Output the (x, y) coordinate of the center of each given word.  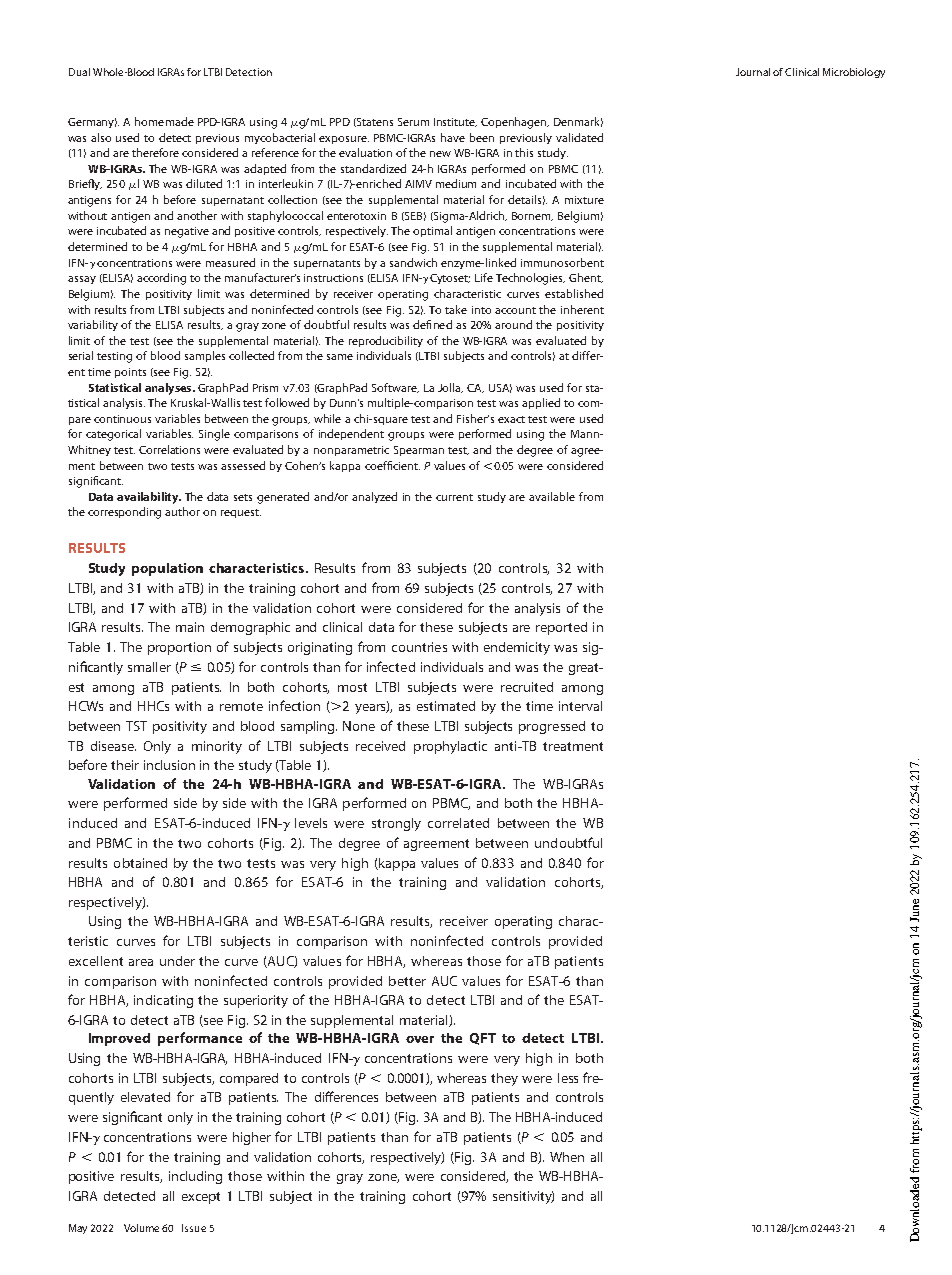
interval (580, 706)
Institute (455, 122)
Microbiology (854, 73)
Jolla (450, 388)
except (201, 1198)
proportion (179, 648)
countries (419, 647)
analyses (169, 389)
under (177, 961)
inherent (582, 309)
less (568, 1078)
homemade (164, 121)
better (407, 981)
